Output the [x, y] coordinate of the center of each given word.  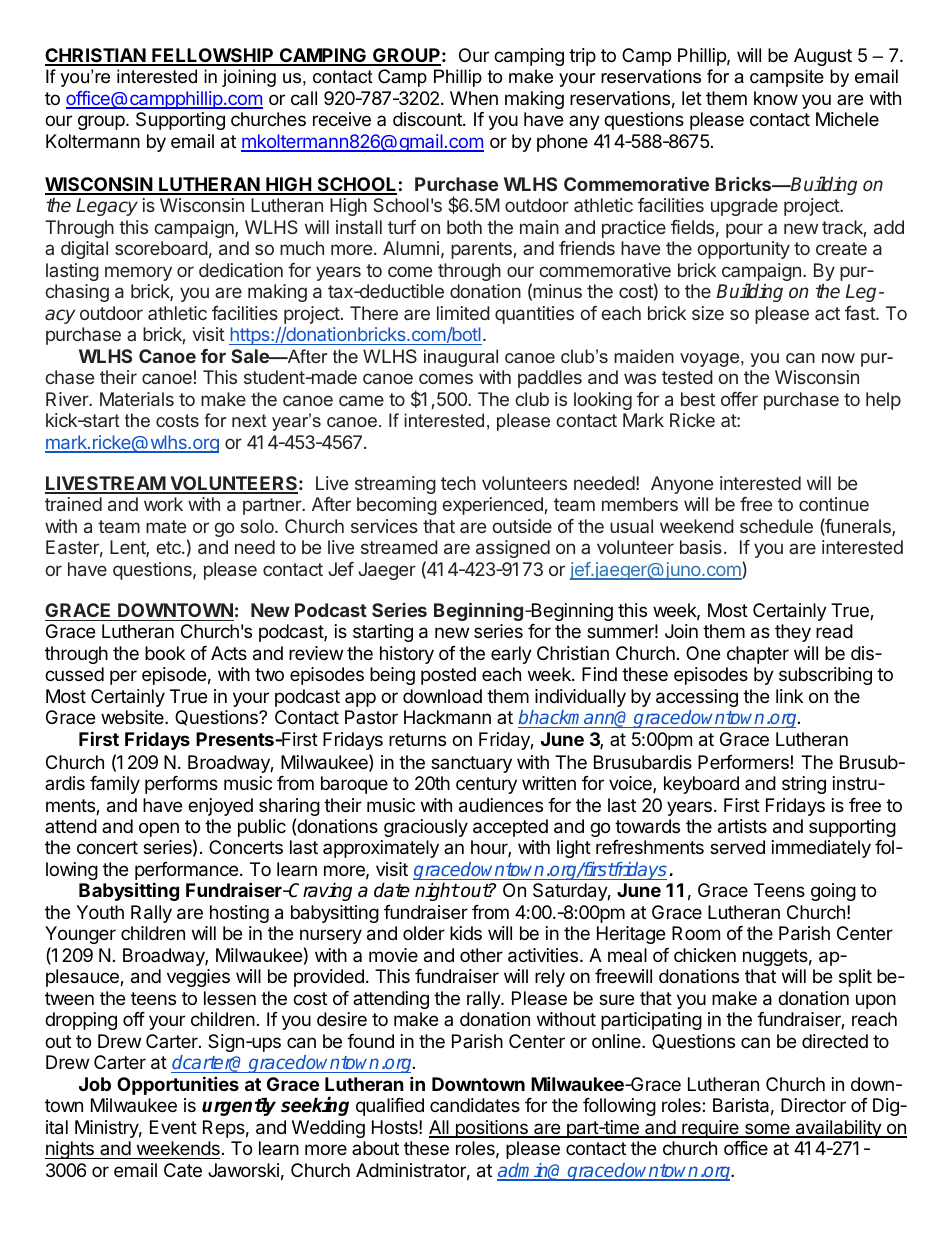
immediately [821, 849]
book [165, 653]
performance [186, 872]
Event [173, 1127]
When [474, 98]
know [776, 98]
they [793, 633]
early [511, 655]
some [767, 1130]
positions [491, 1129]
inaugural [461, 358]
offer [739, 399]
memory [138, 273]
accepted [510, 828]
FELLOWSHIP [213, 56]
